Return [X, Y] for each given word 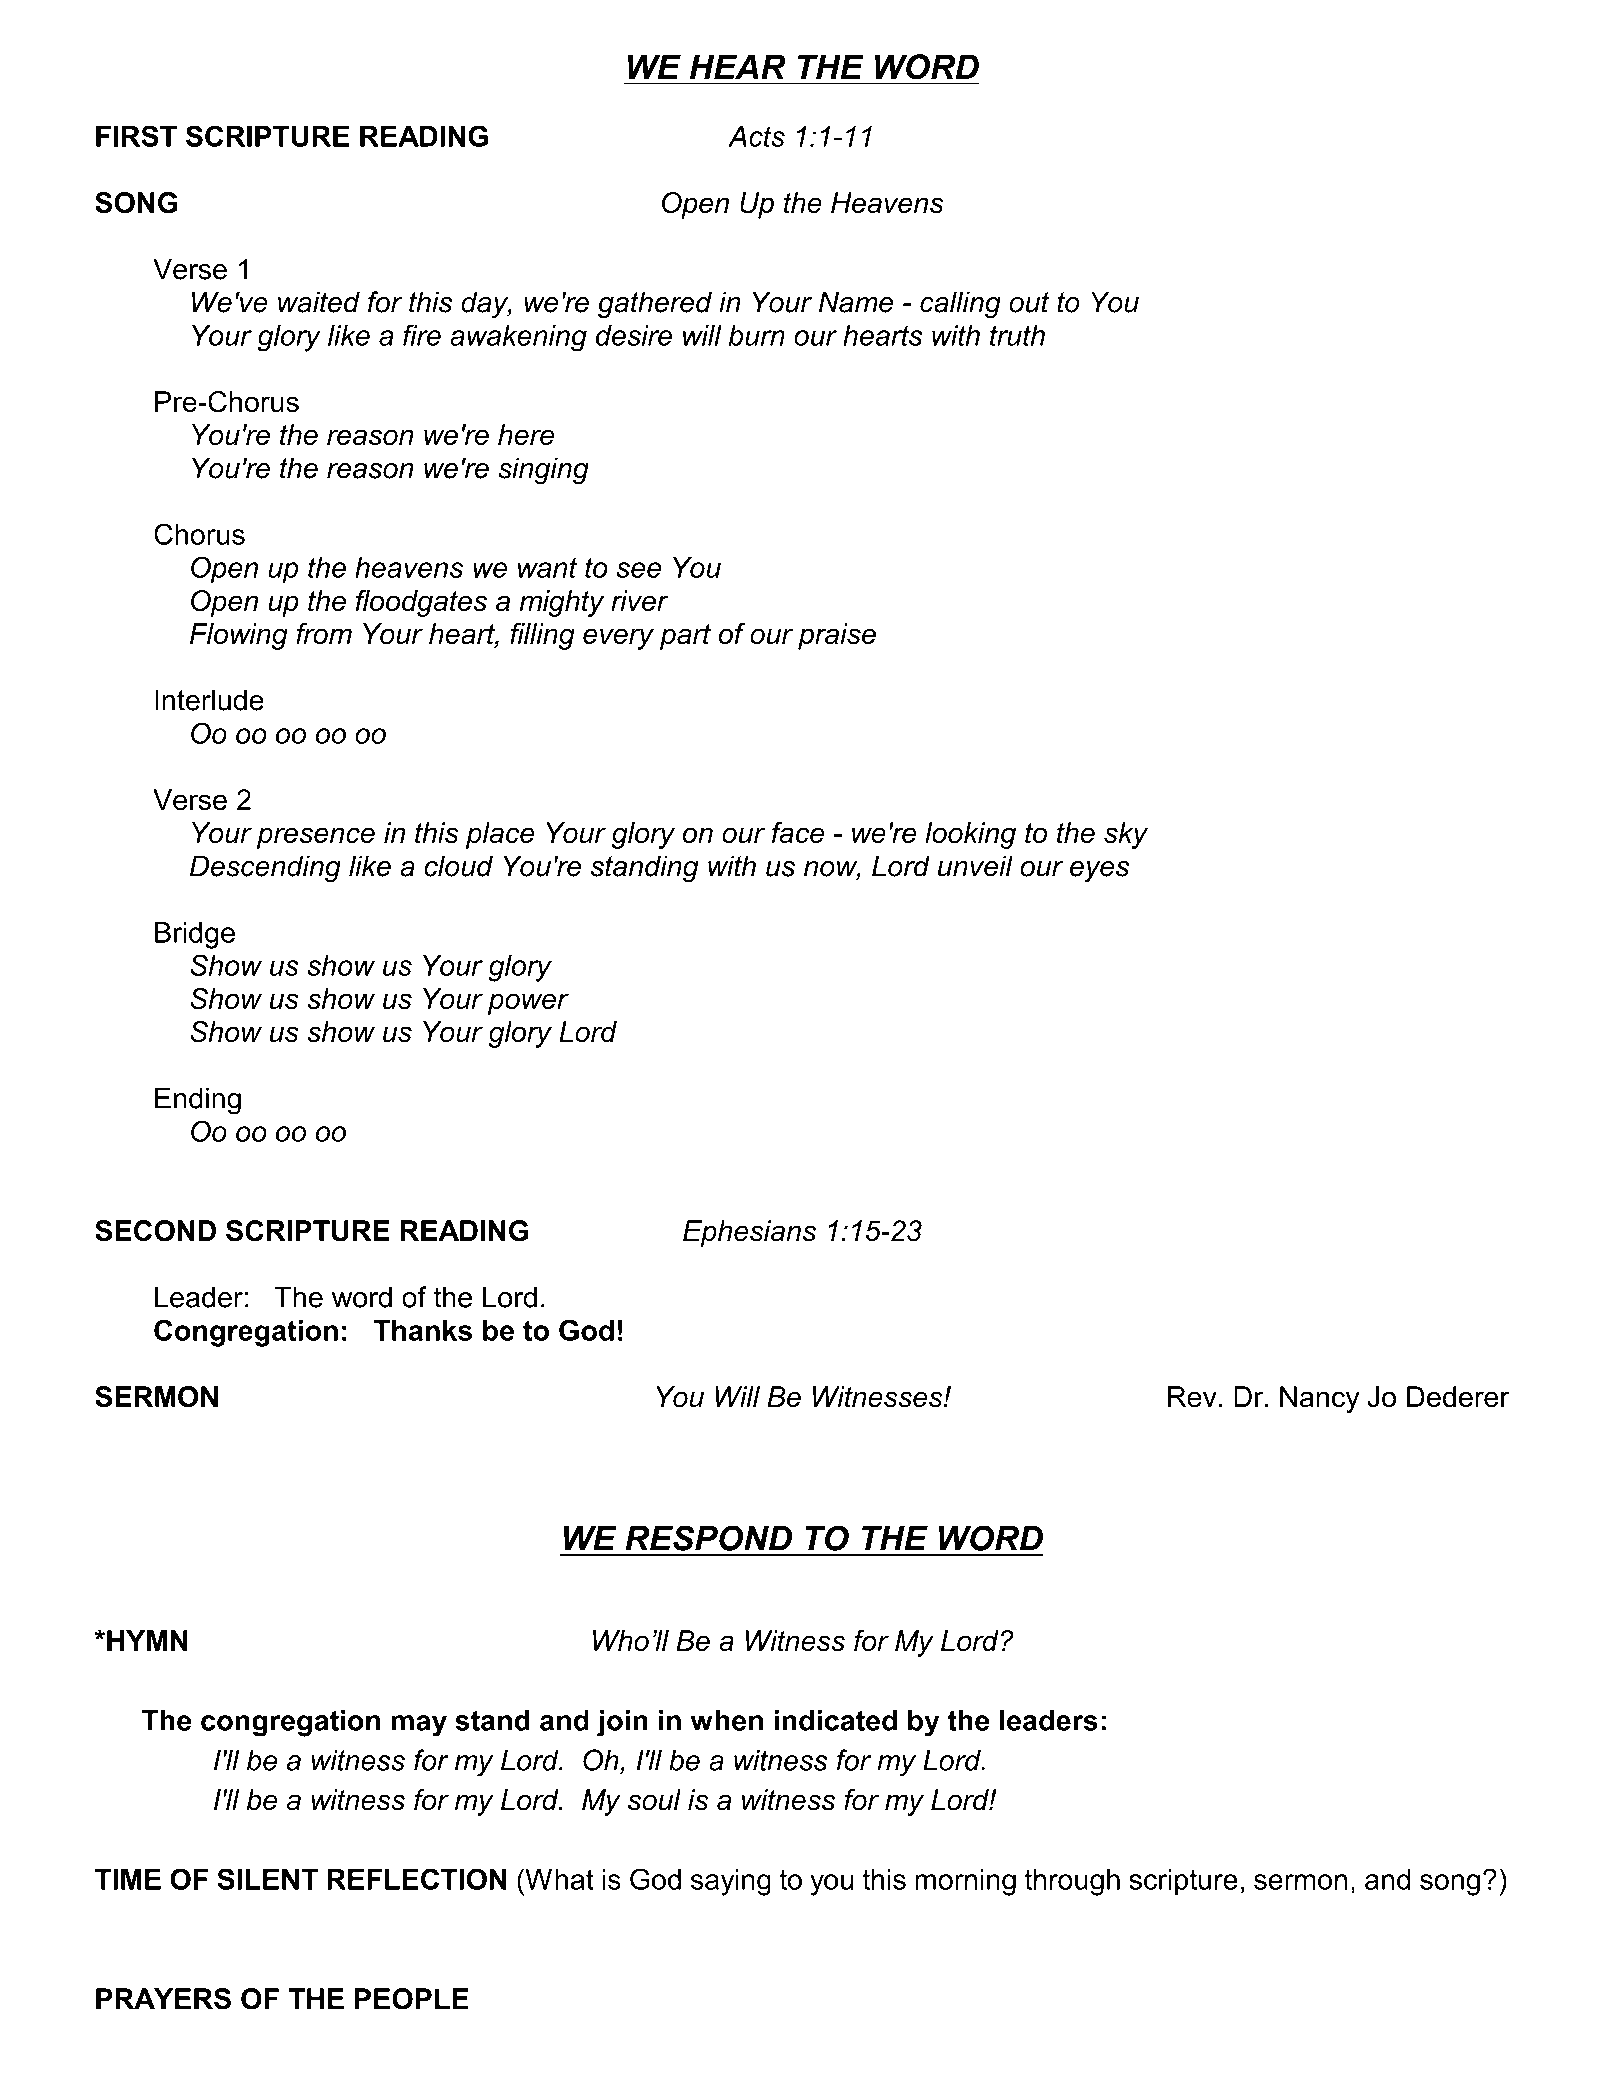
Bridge [195, 935]
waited [319, 302]
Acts [756, 136]
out [1029, 302]
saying [731, 1882]
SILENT [267, 1879]
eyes [1099, 872]
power [528, 1004]
